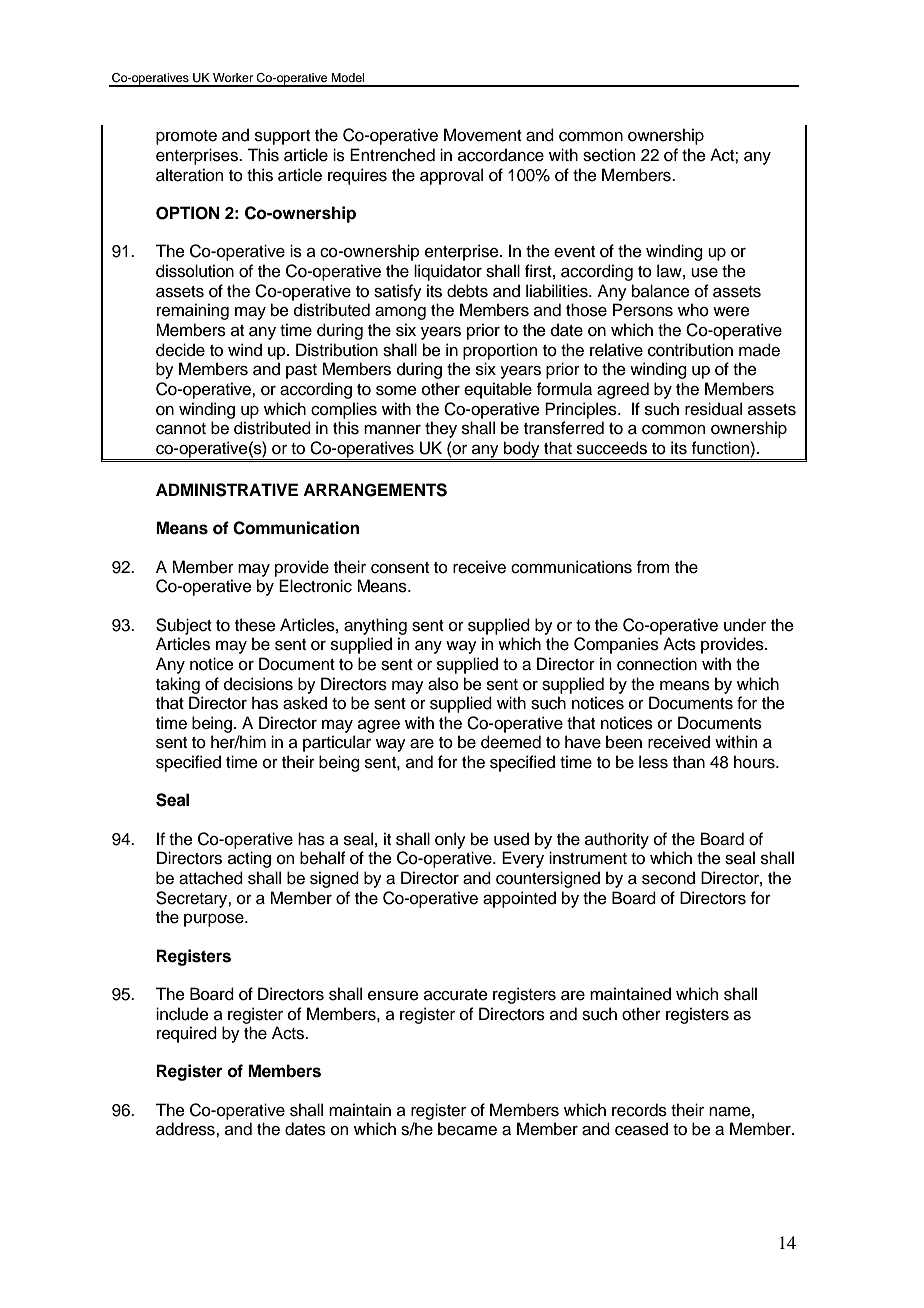 This screenshot has height=1308, width=924. Describe the element at coordinates (233, 77) in the screenshot. I see `Worker` at that location.
